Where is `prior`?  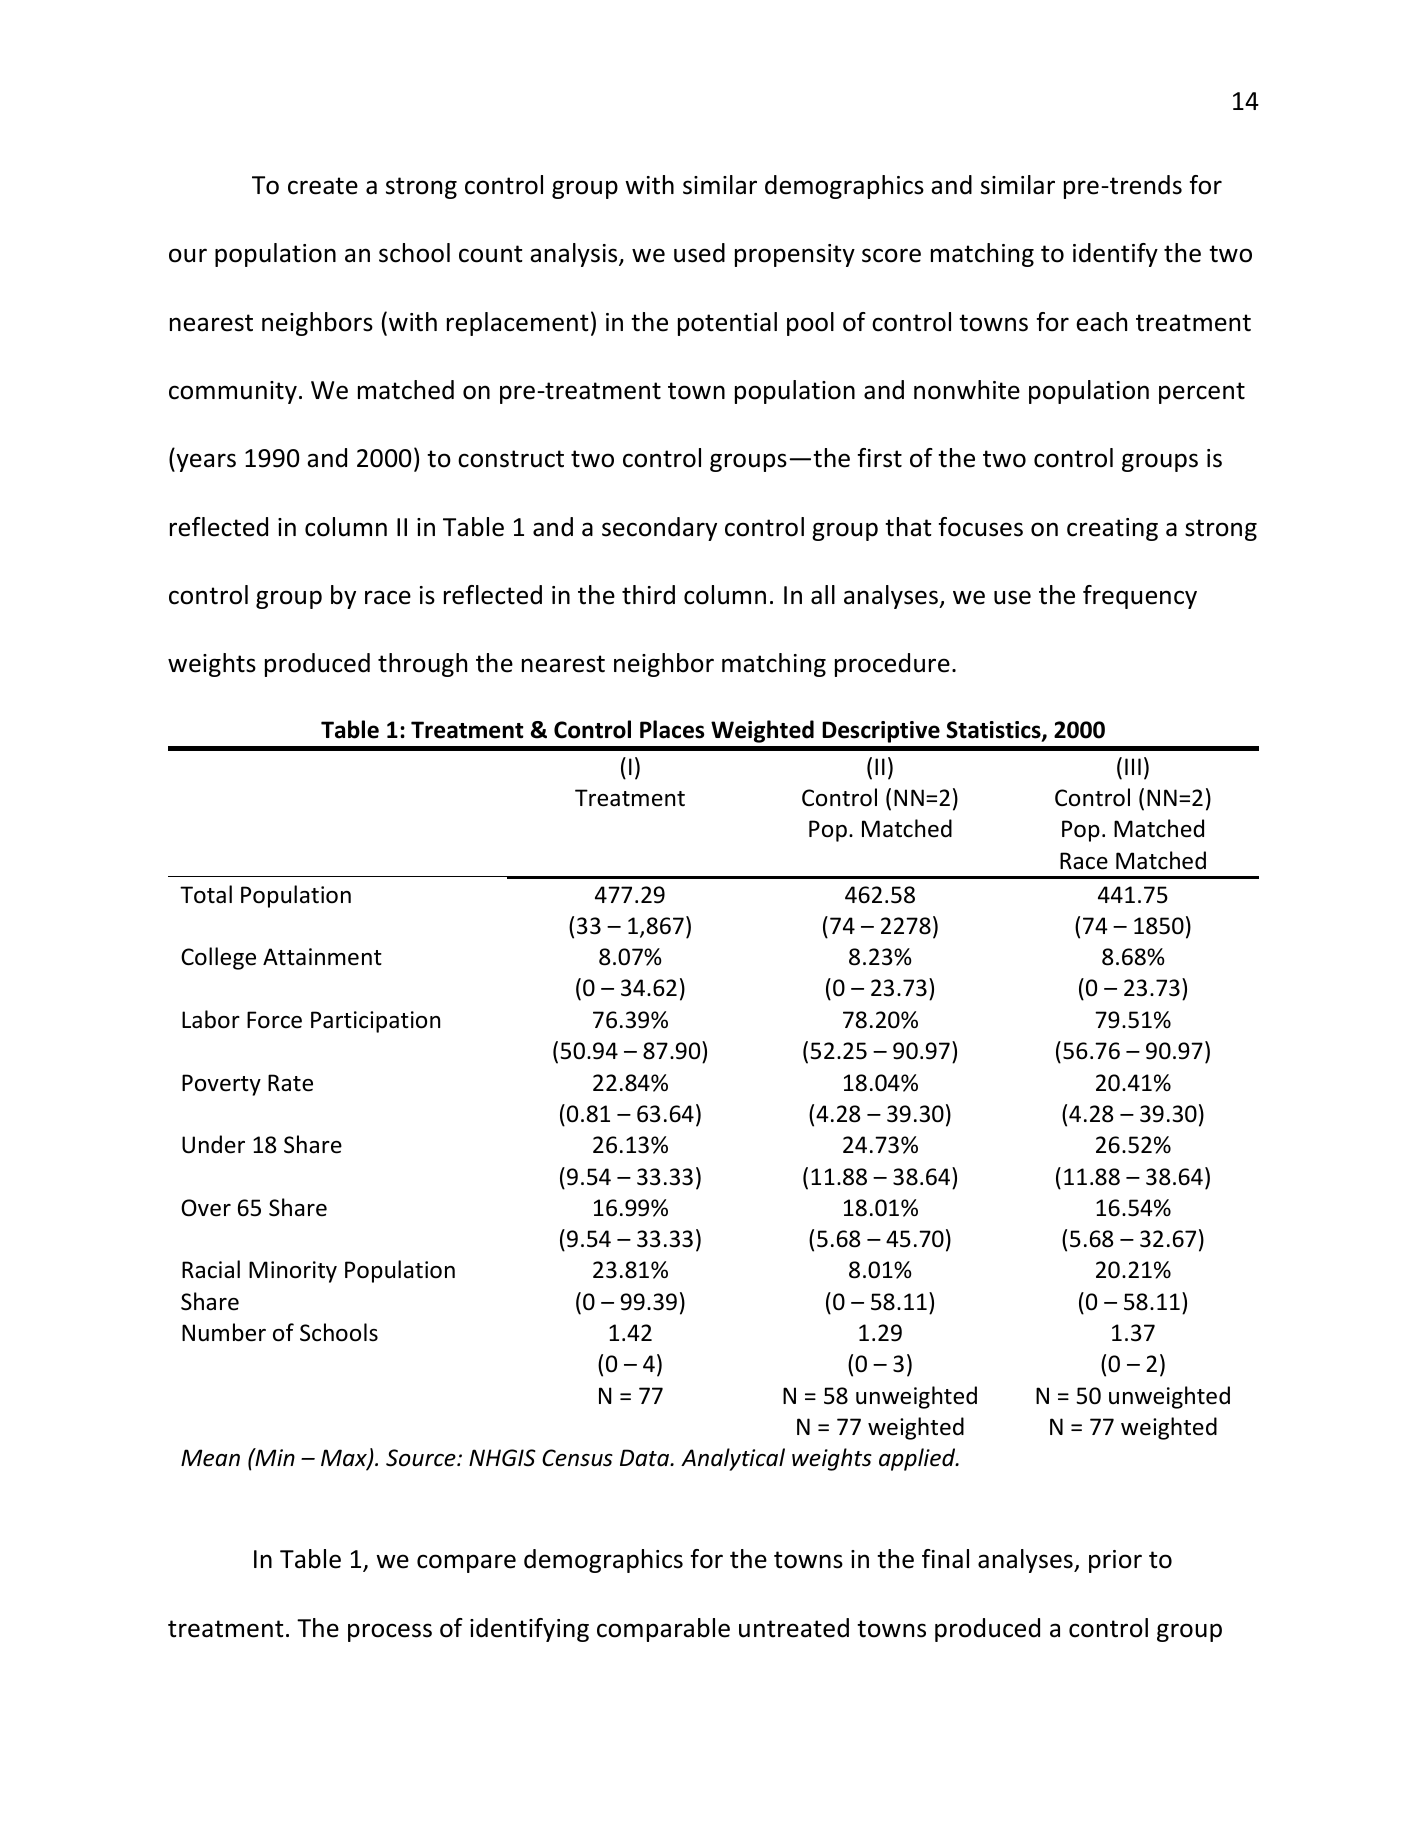 prior is located at coordinates (1115, 1561).
